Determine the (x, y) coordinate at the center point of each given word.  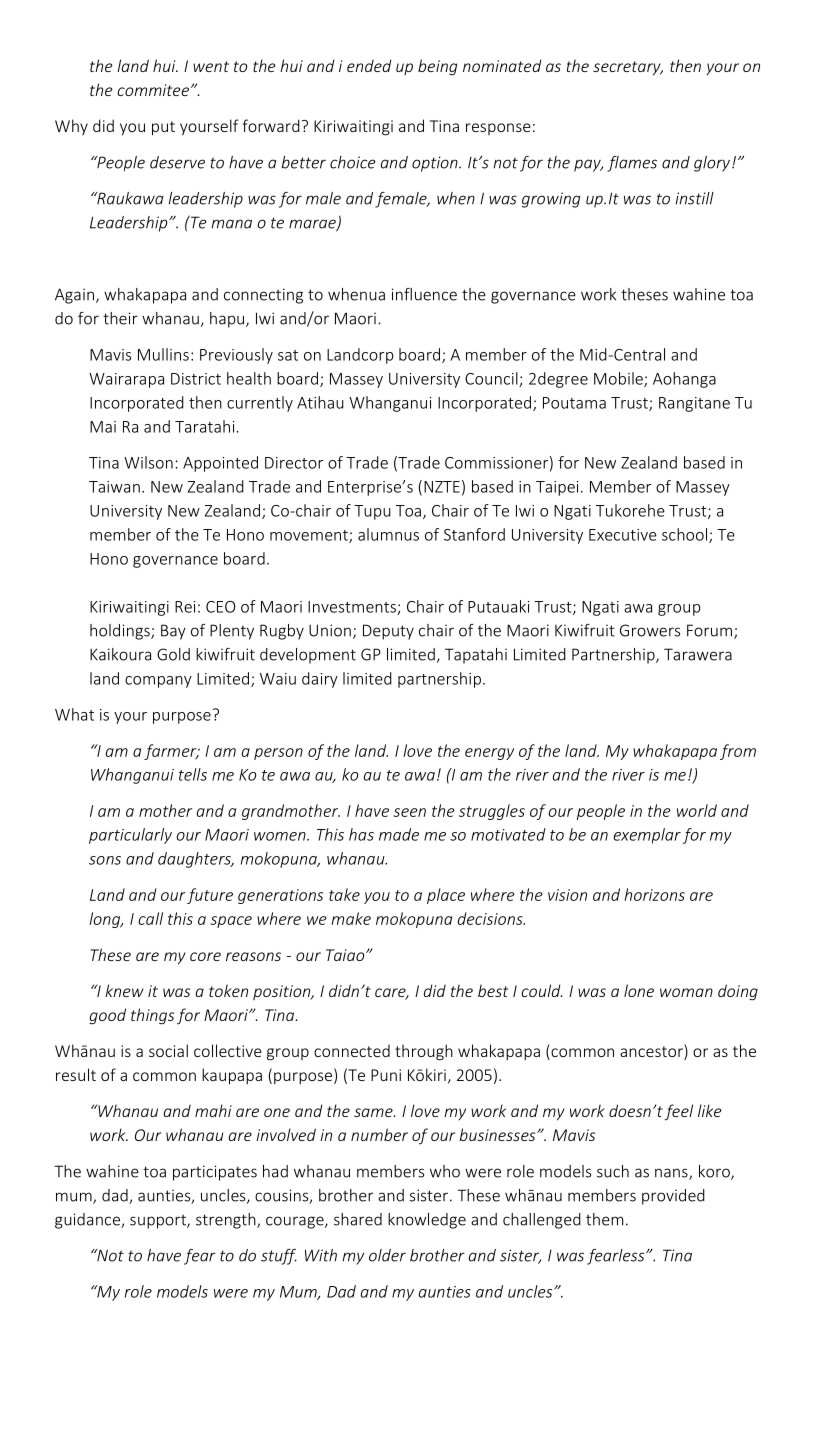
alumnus (388, 534)
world (697, 810)
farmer (171, 752)
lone (639, 990)
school (686, 535)
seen (409, 812)
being (437, 67)
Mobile (619, 379)
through (424, 1052)
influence (424, 294)
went (211, 66)
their (120, 318)
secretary (628, 68)
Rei (185, 607)
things (152, 1016)
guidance (88, 1221)
